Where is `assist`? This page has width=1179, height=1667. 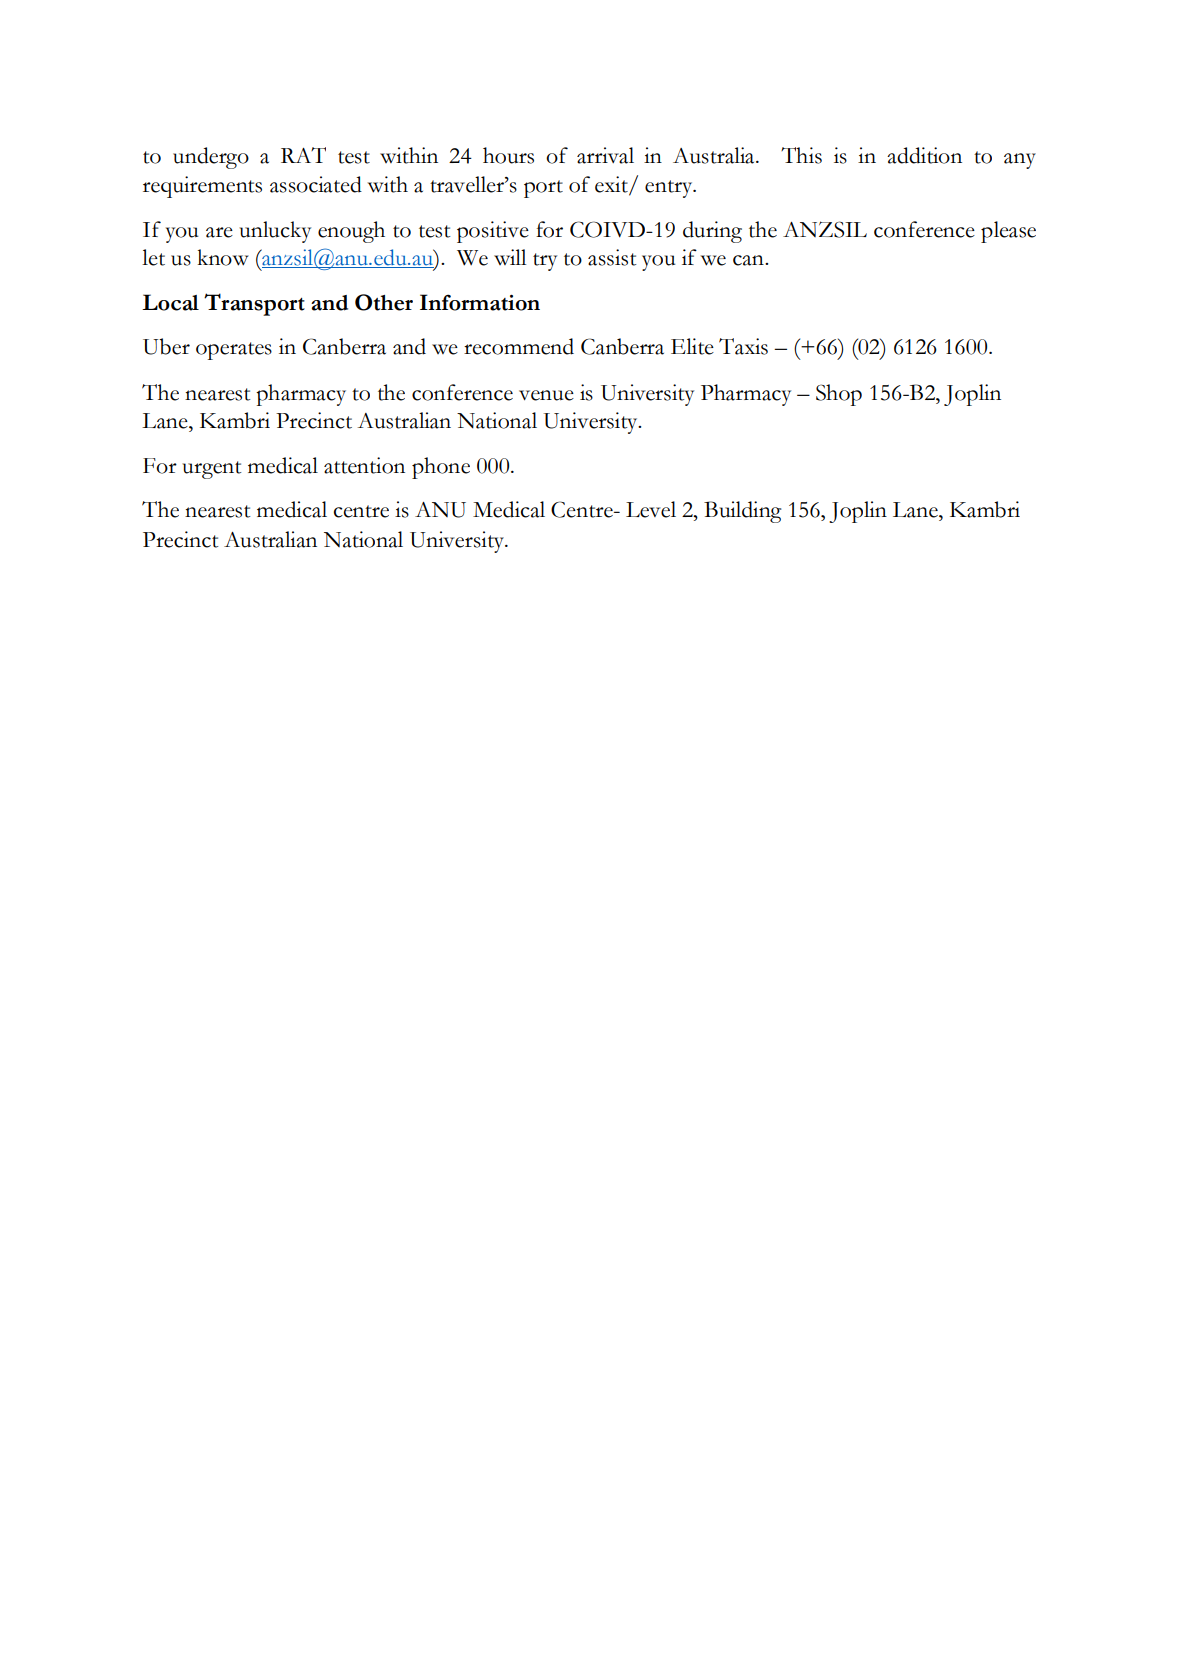 assist is located at coordinates (612, 257).
